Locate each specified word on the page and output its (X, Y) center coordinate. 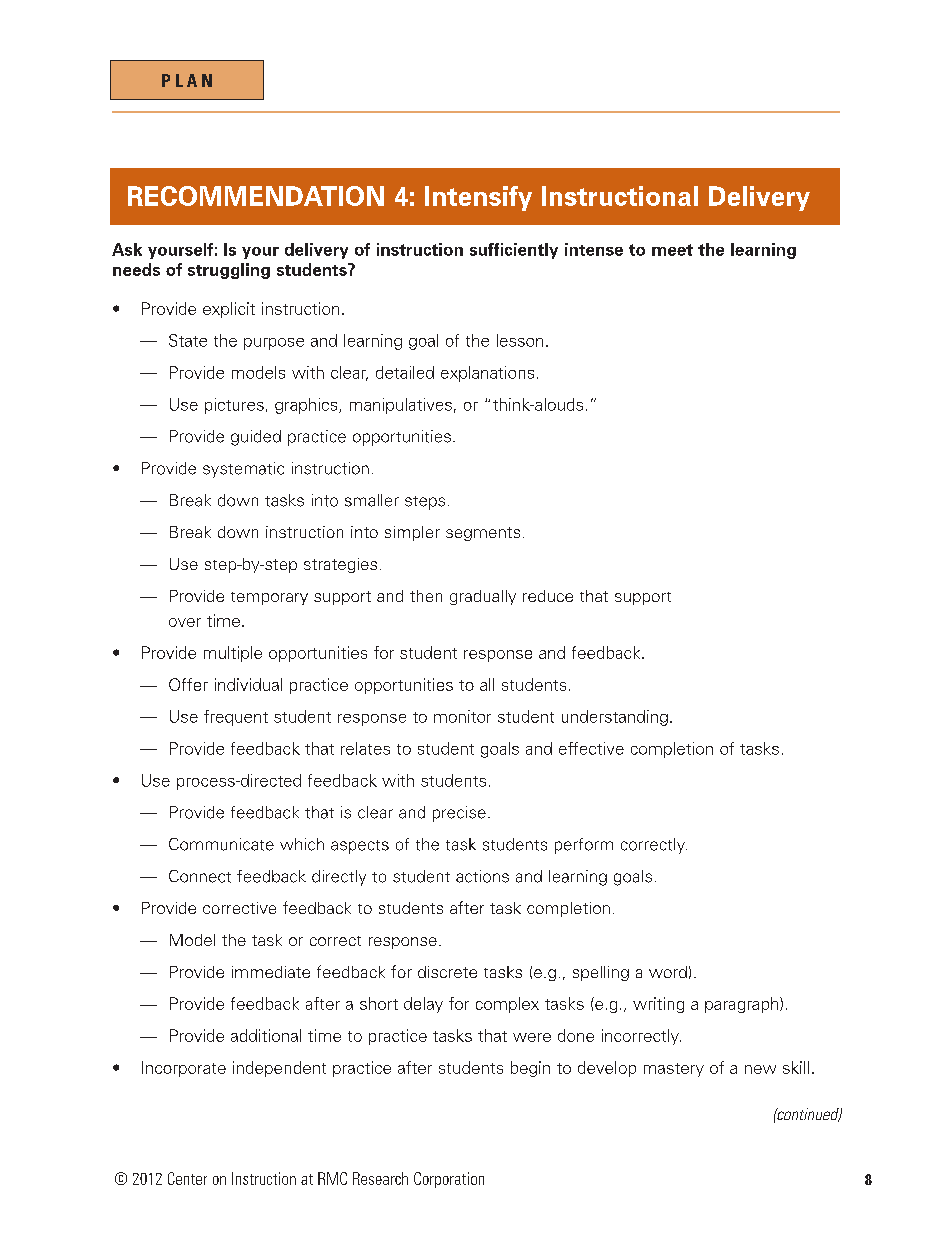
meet (672, 250)
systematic (243, 470)
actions (482, 876)
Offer (188, 684)
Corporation (449, 1180)
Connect (200, 876)
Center (187, 1178)
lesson (520, 340)
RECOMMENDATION (256, 196)
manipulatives (401, 406)
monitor (462, 716)
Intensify (478, 198)
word (668, 972)
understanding (615, 718)
